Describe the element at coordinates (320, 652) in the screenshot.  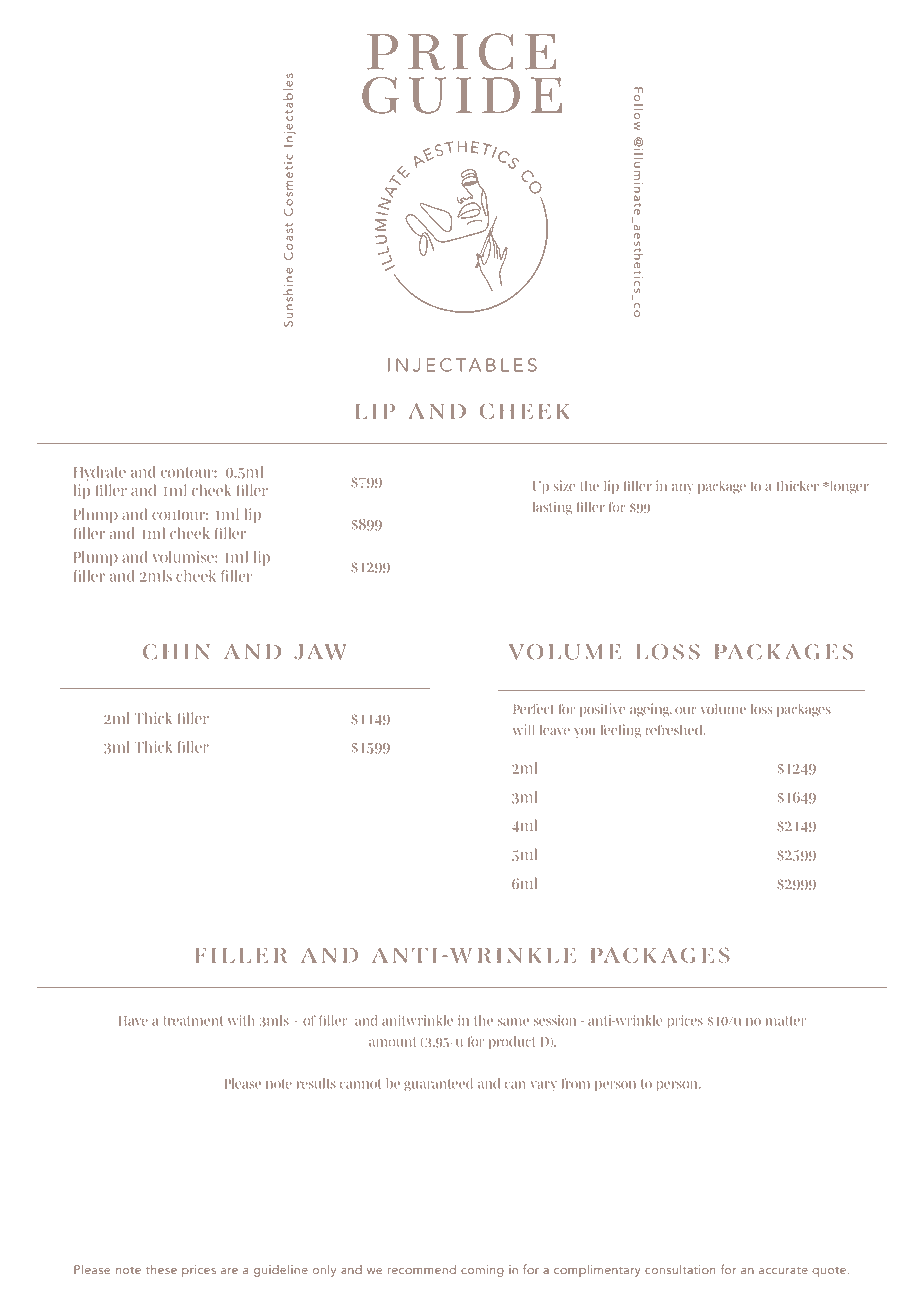
I see `JAW` at that location.
